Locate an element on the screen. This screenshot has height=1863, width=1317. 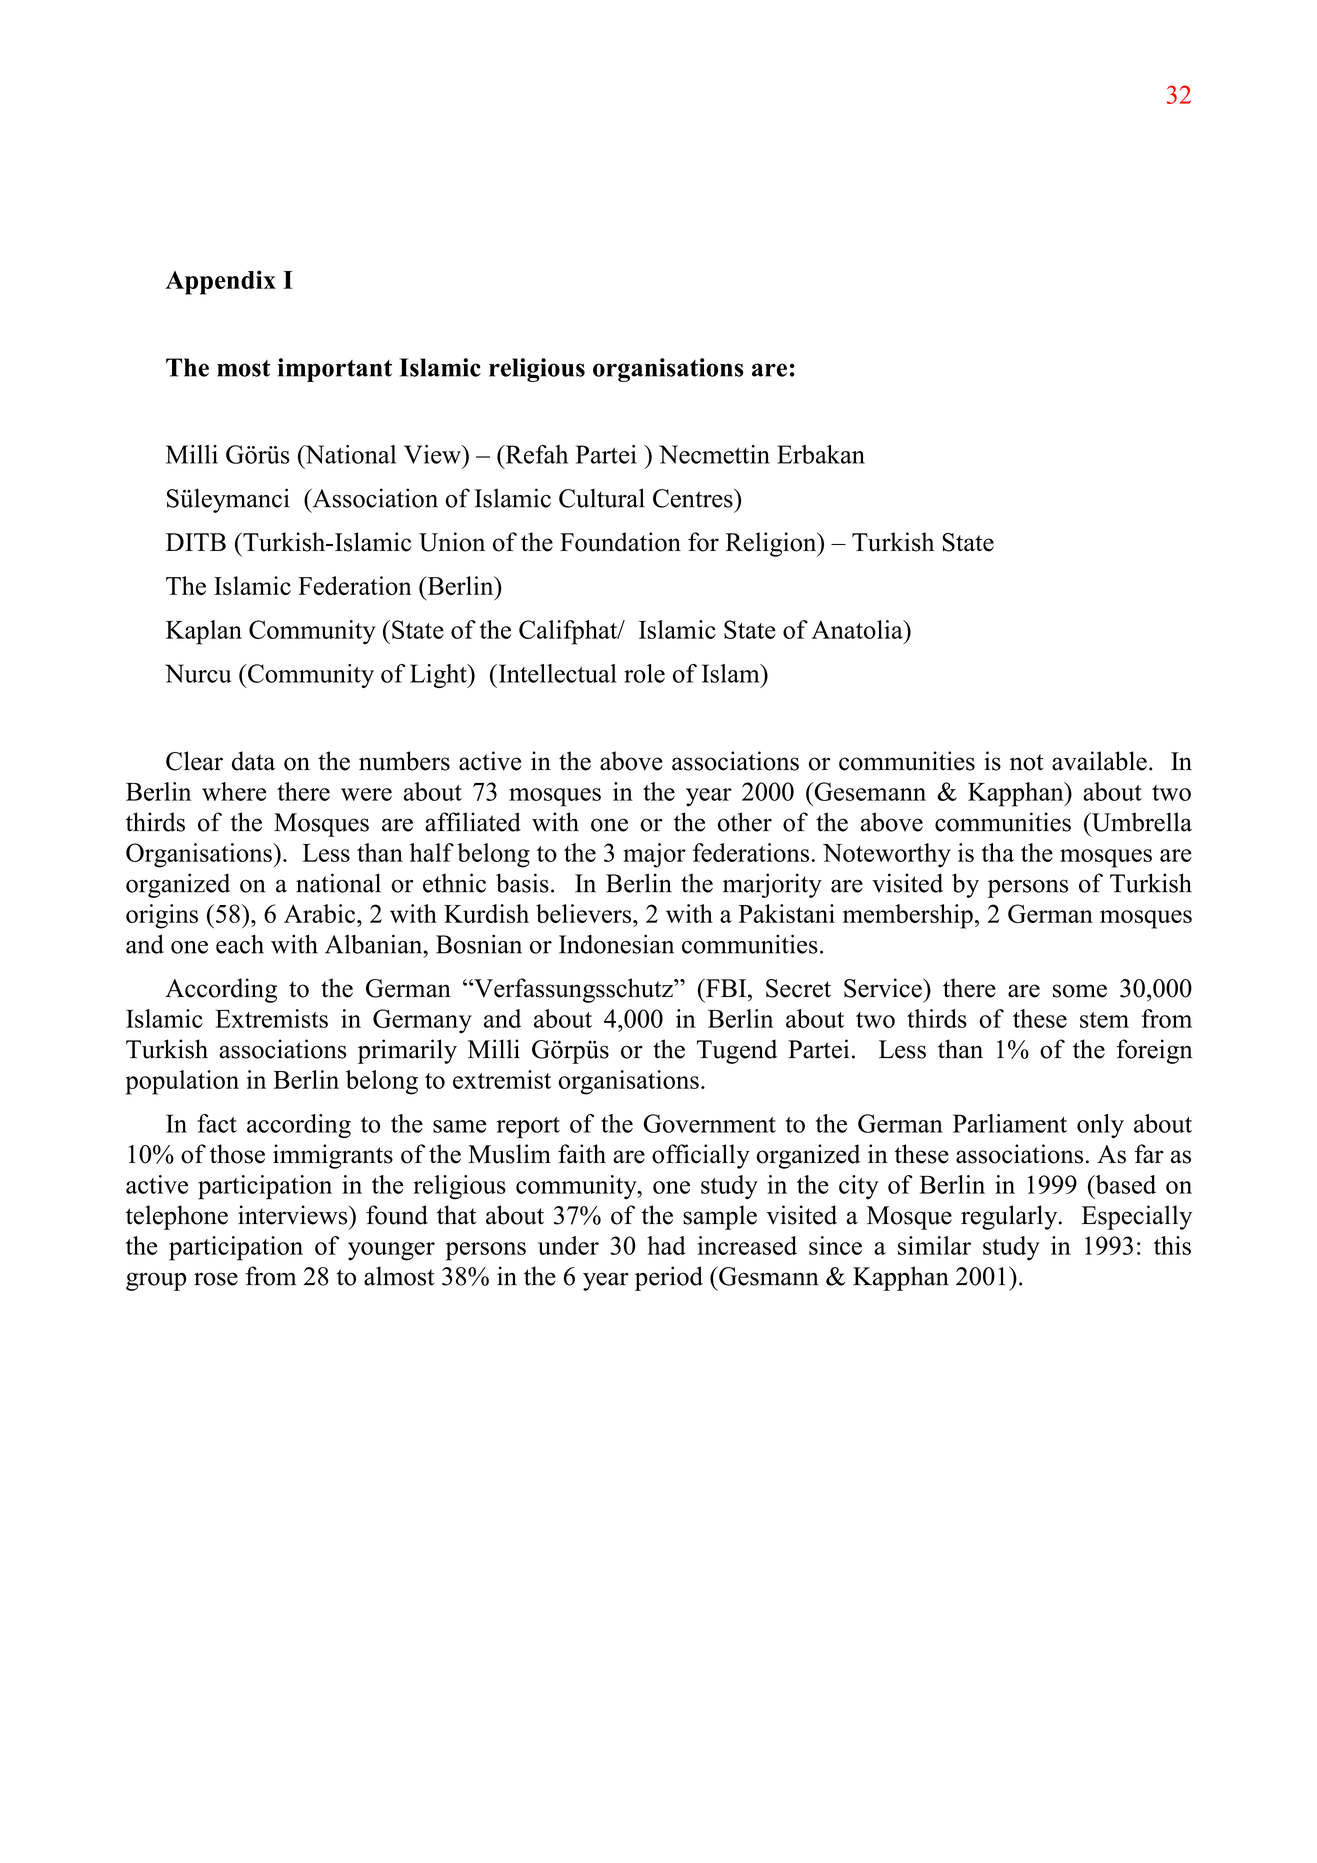
Anatolia is located at coordinates (858, 629).
